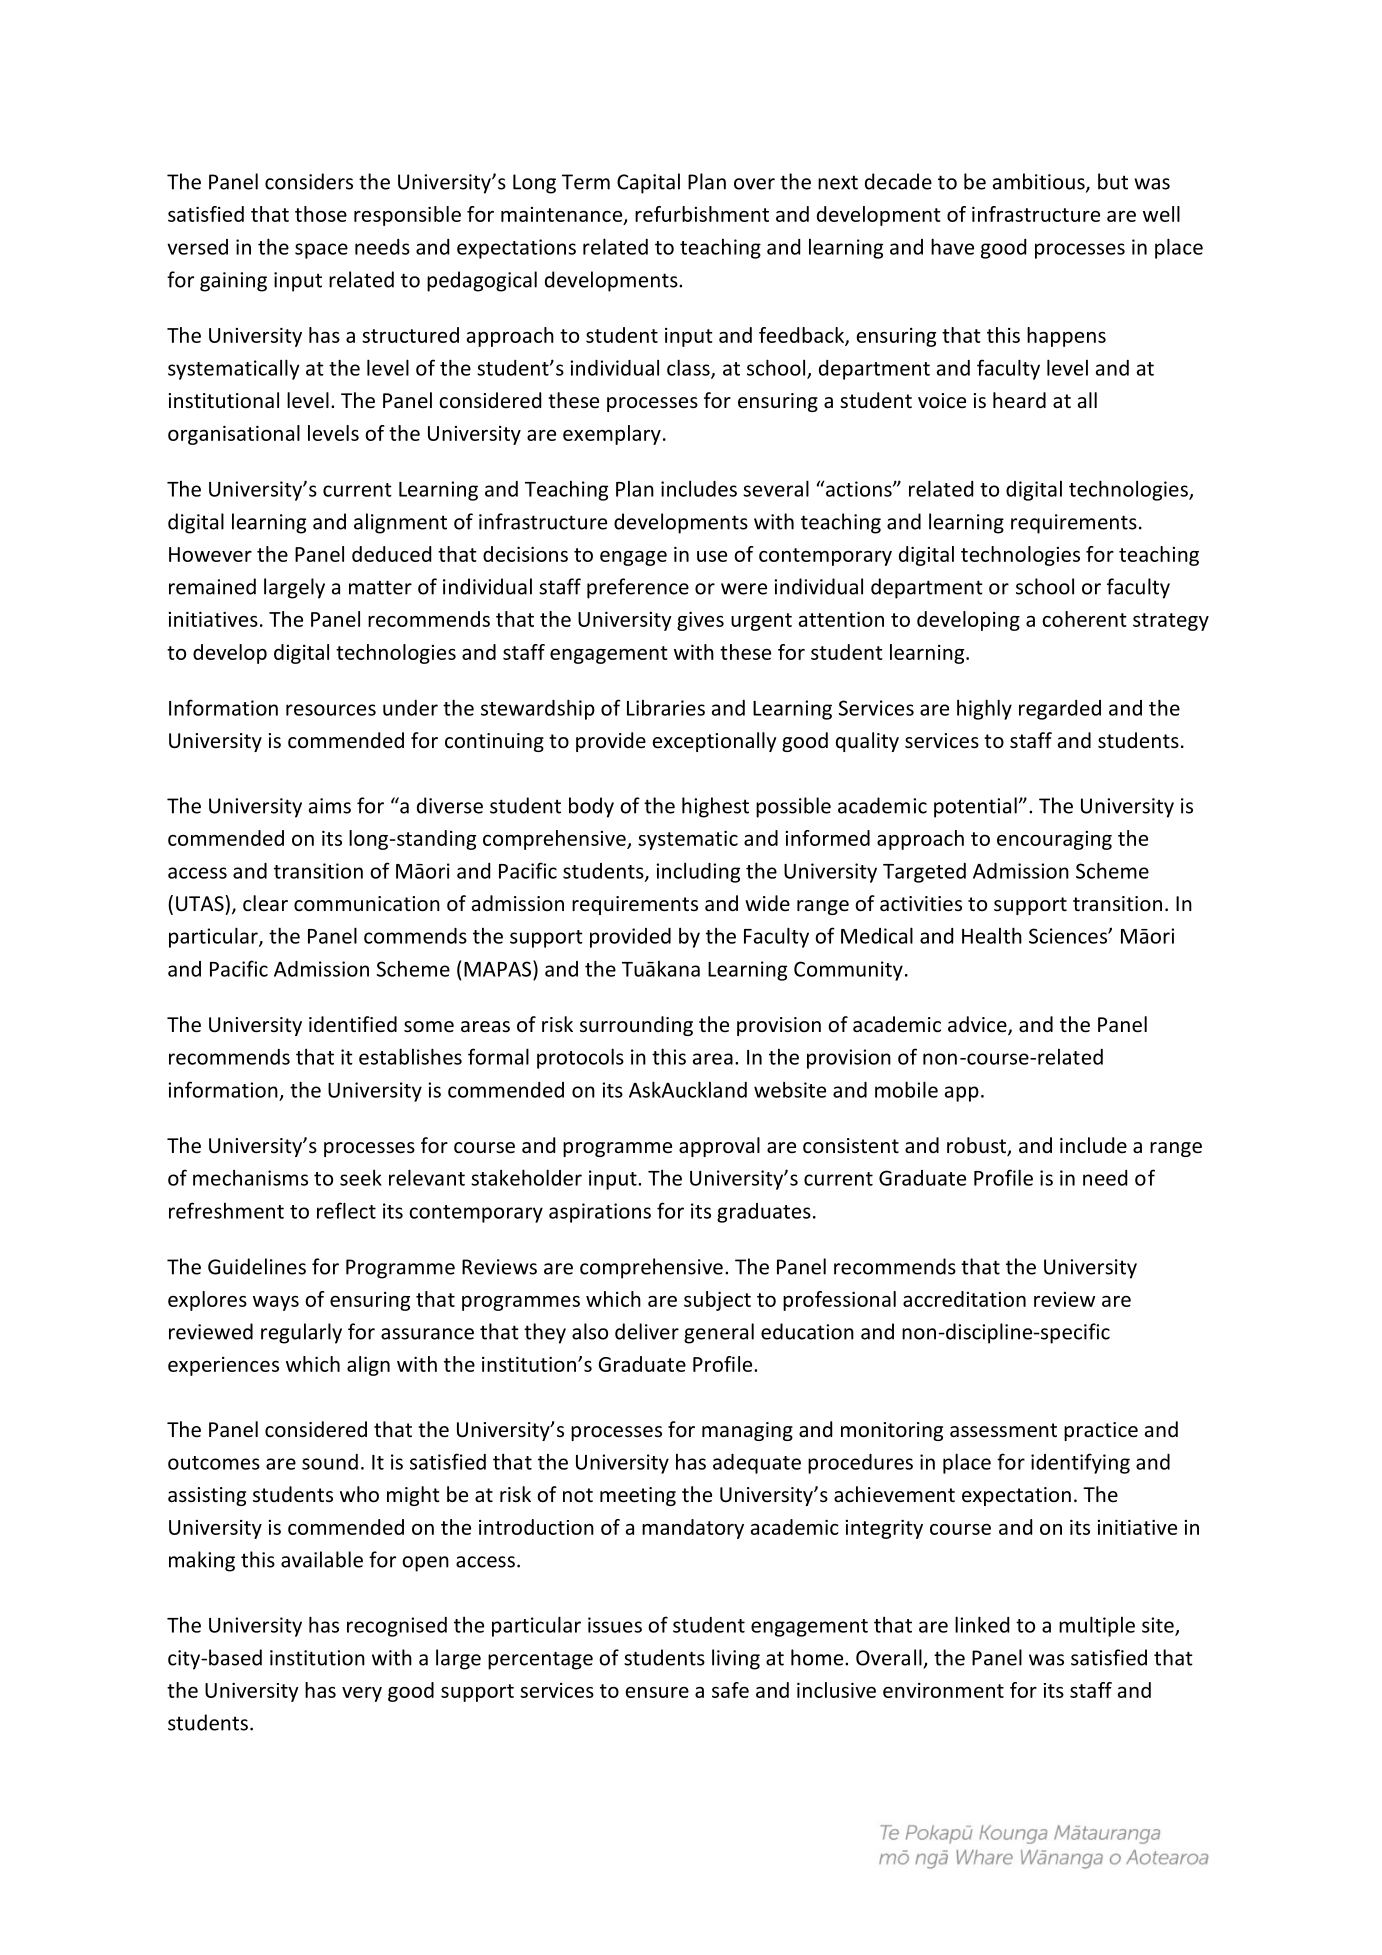  I want to click on surrounding, so click(636, 1026).
